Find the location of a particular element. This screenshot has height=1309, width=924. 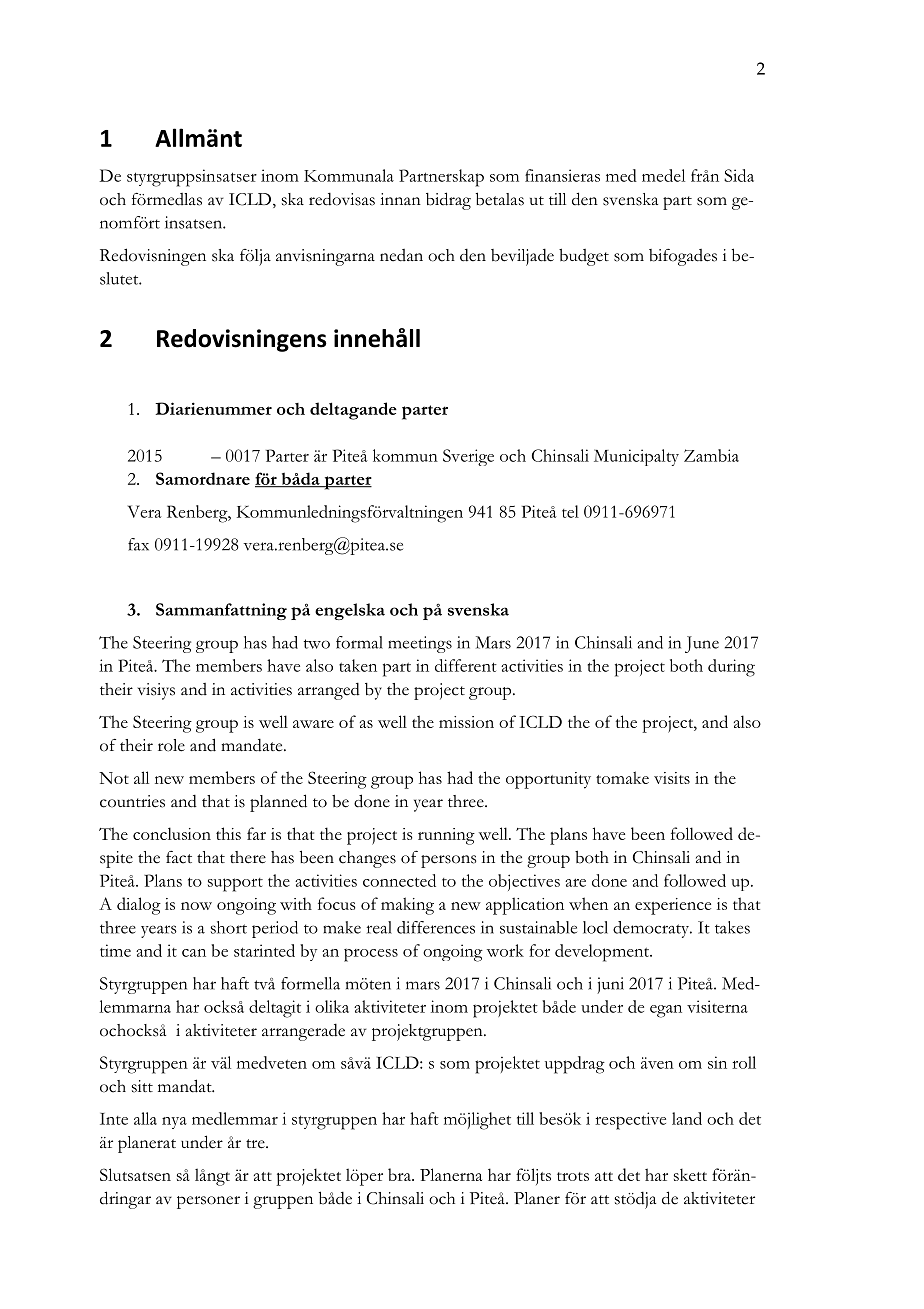

Zambia is located at coordinates (711, 455).
